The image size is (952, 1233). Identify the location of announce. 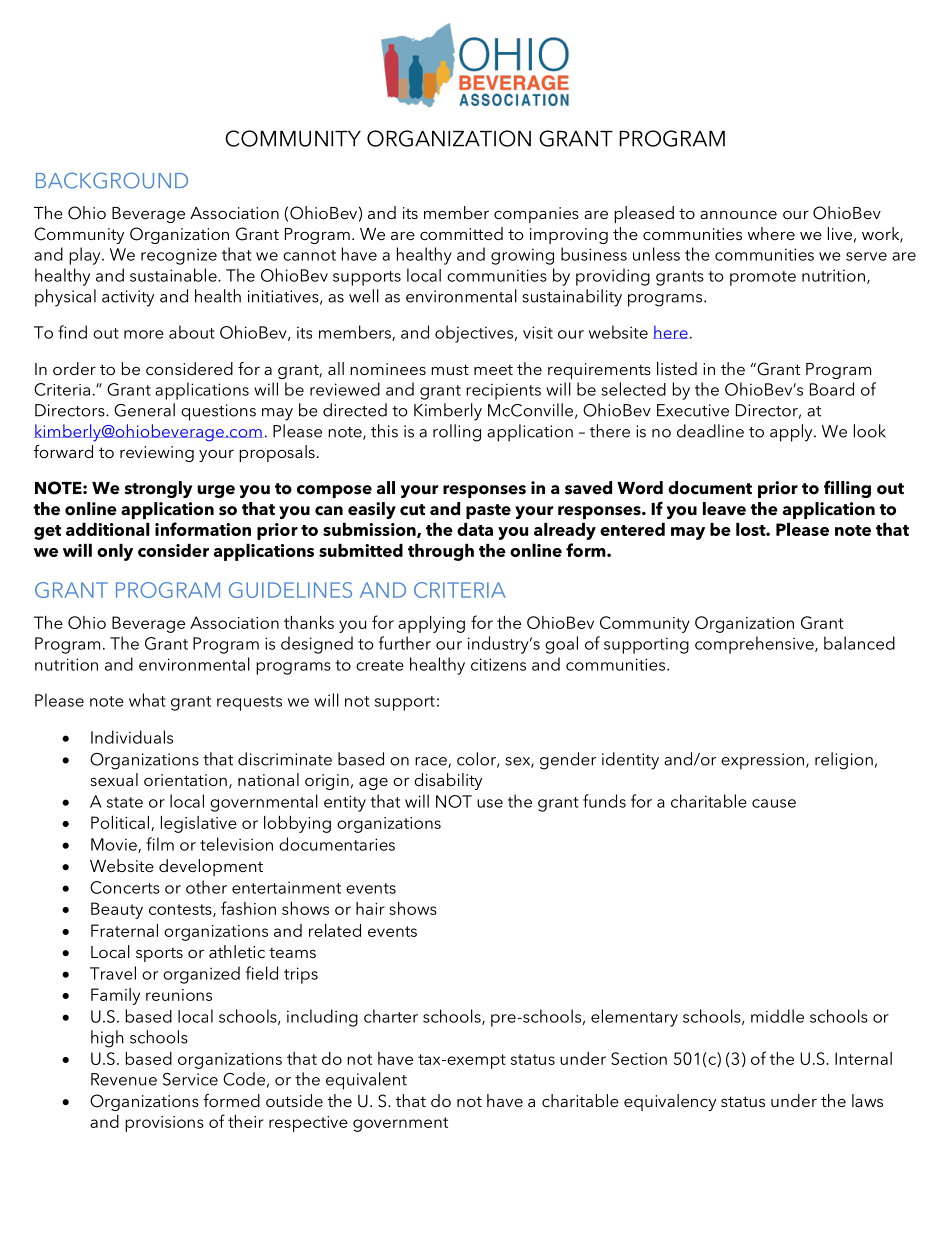
(738, 214).
